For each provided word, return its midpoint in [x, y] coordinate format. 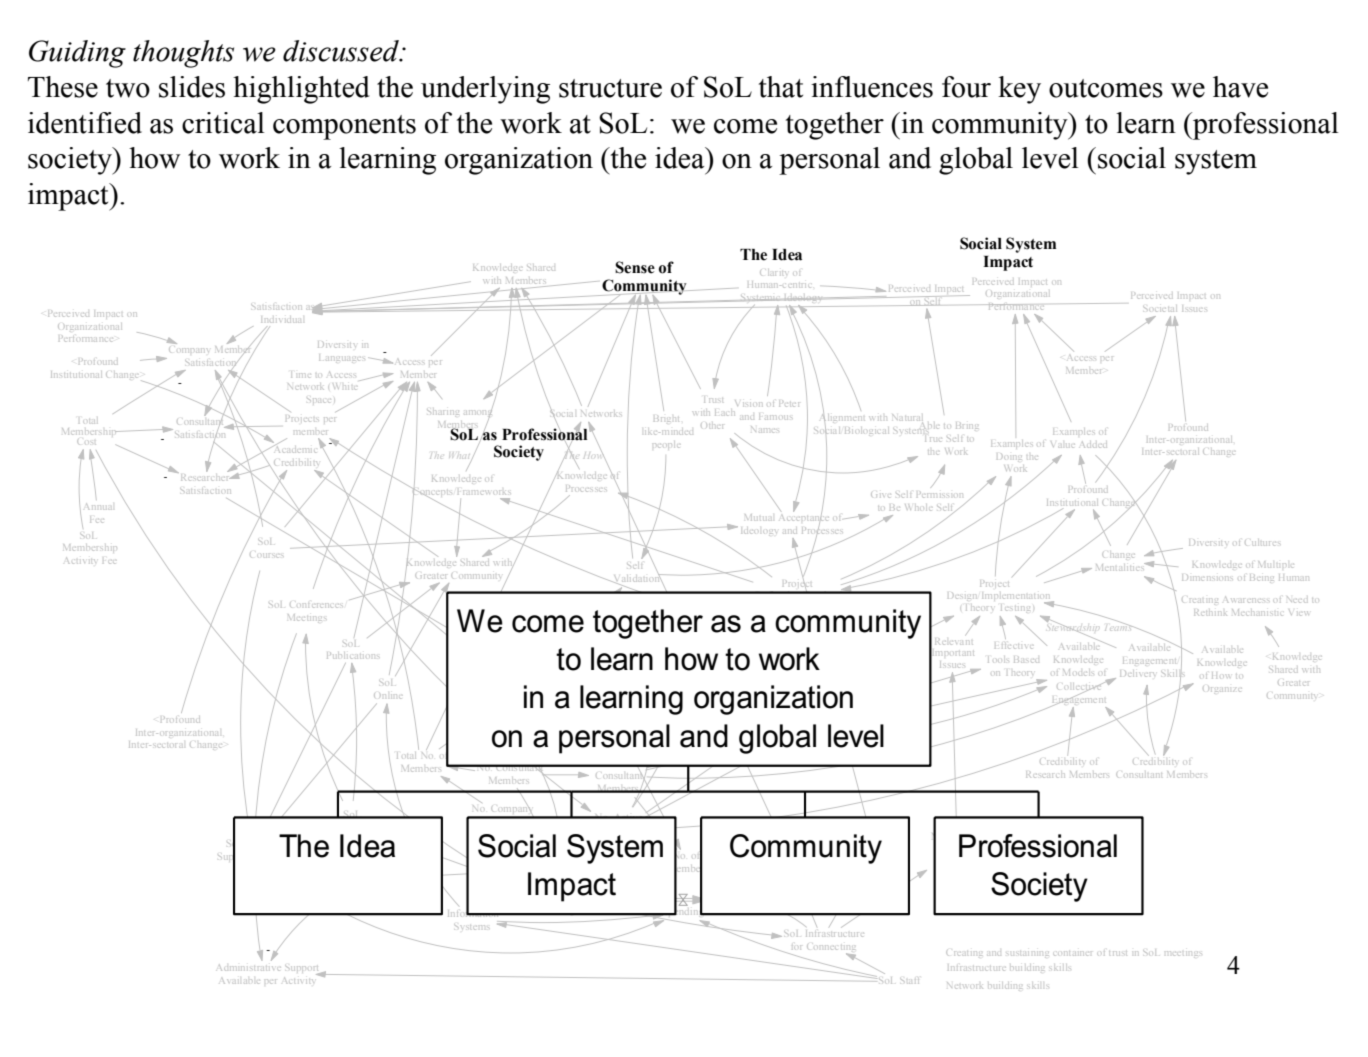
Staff [909, 981]
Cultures [1262, 543]
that [781, 87]
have [1240, 87]
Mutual [758, 517]
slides [192, 87]
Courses [266, 555]
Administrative [249, 965]
